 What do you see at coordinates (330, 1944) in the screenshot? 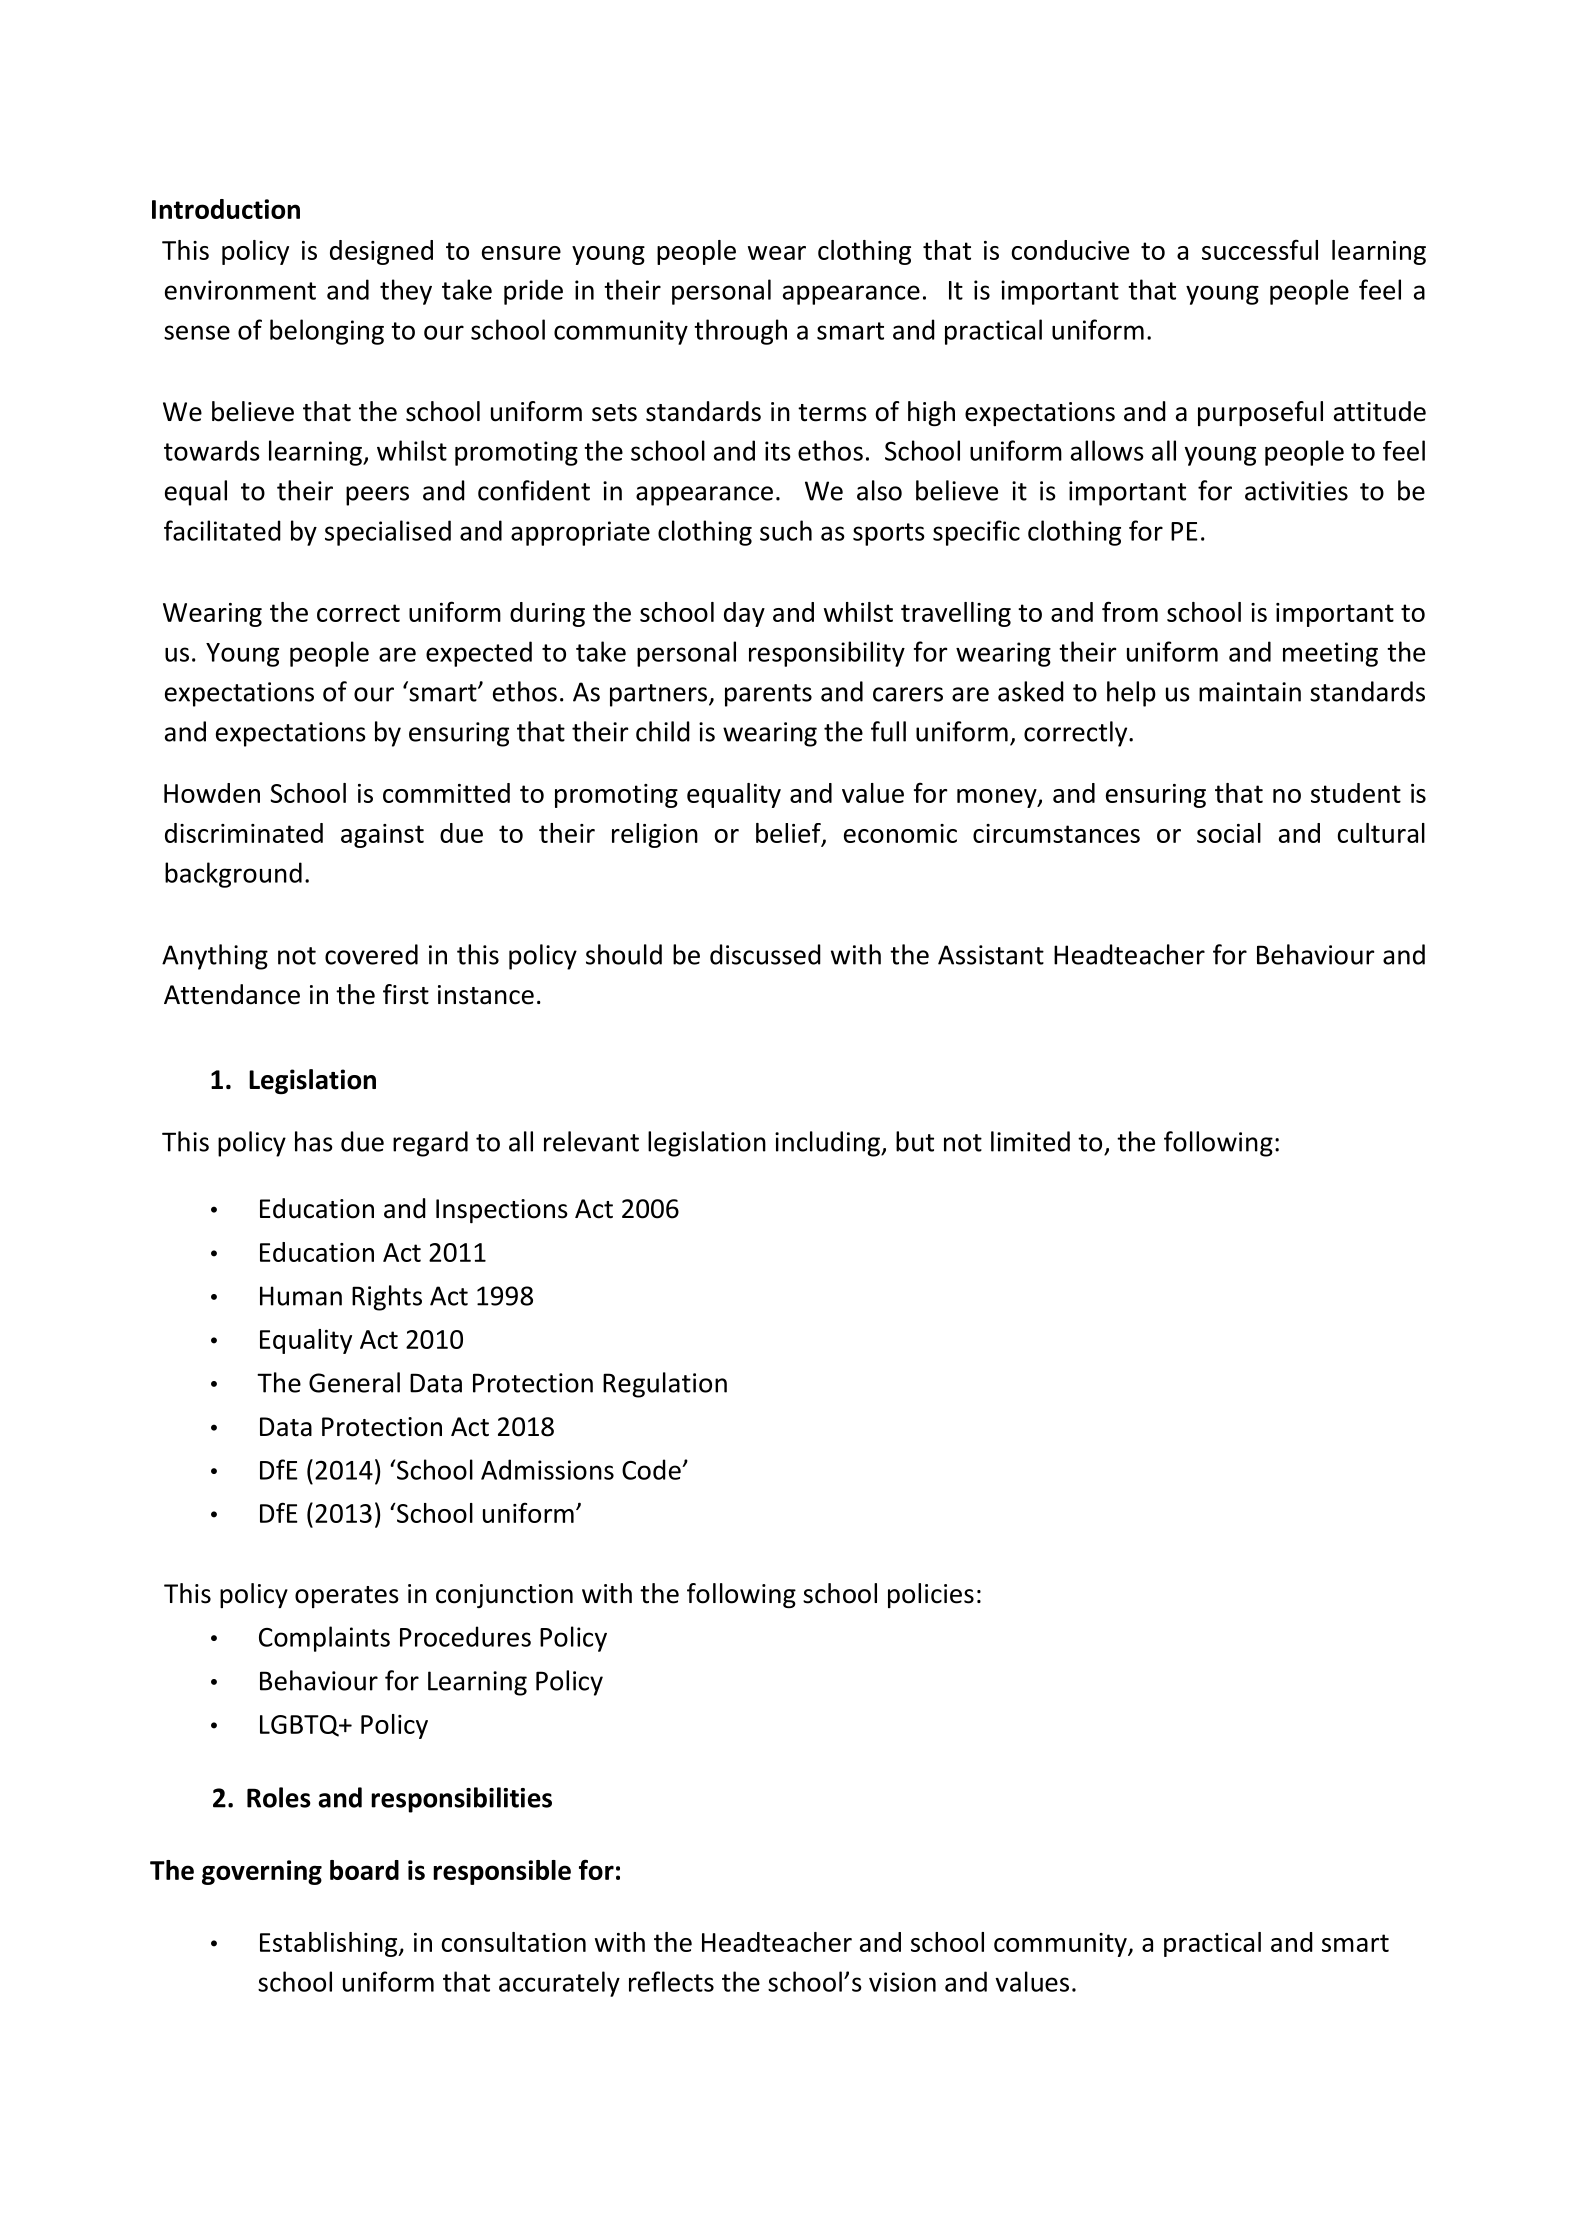
I see `Establishing` at bounding box center [330, 1944].
